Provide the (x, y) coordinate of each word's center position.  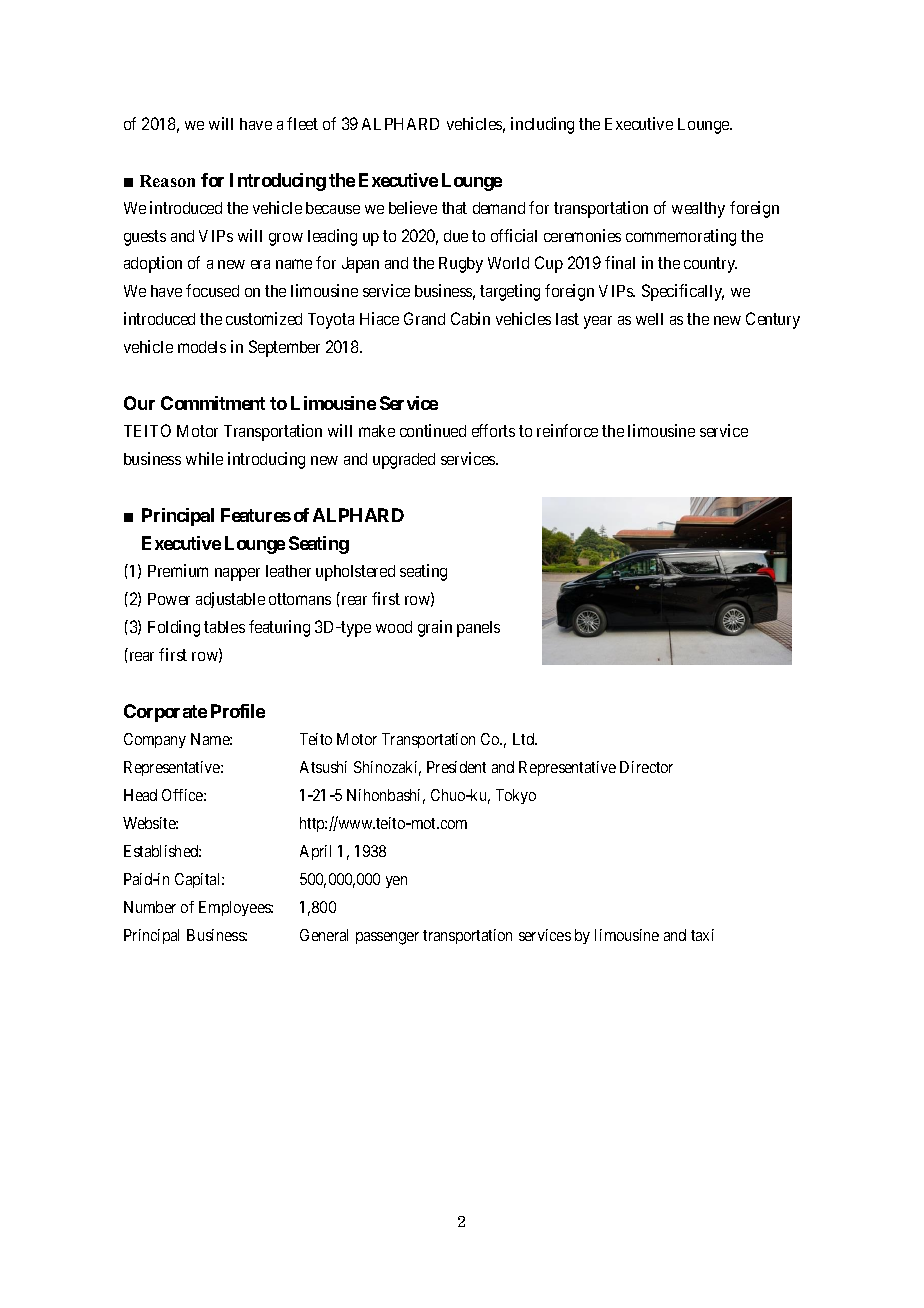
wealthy (698, 210)
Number (150, 907)
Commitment (213, 403)
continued (433, 430)
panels (478, 629)
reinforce (567, 430)
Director (646, 767)
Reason (167, 181)
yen (396, 882)
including (542, 125)
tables (224, 627)
